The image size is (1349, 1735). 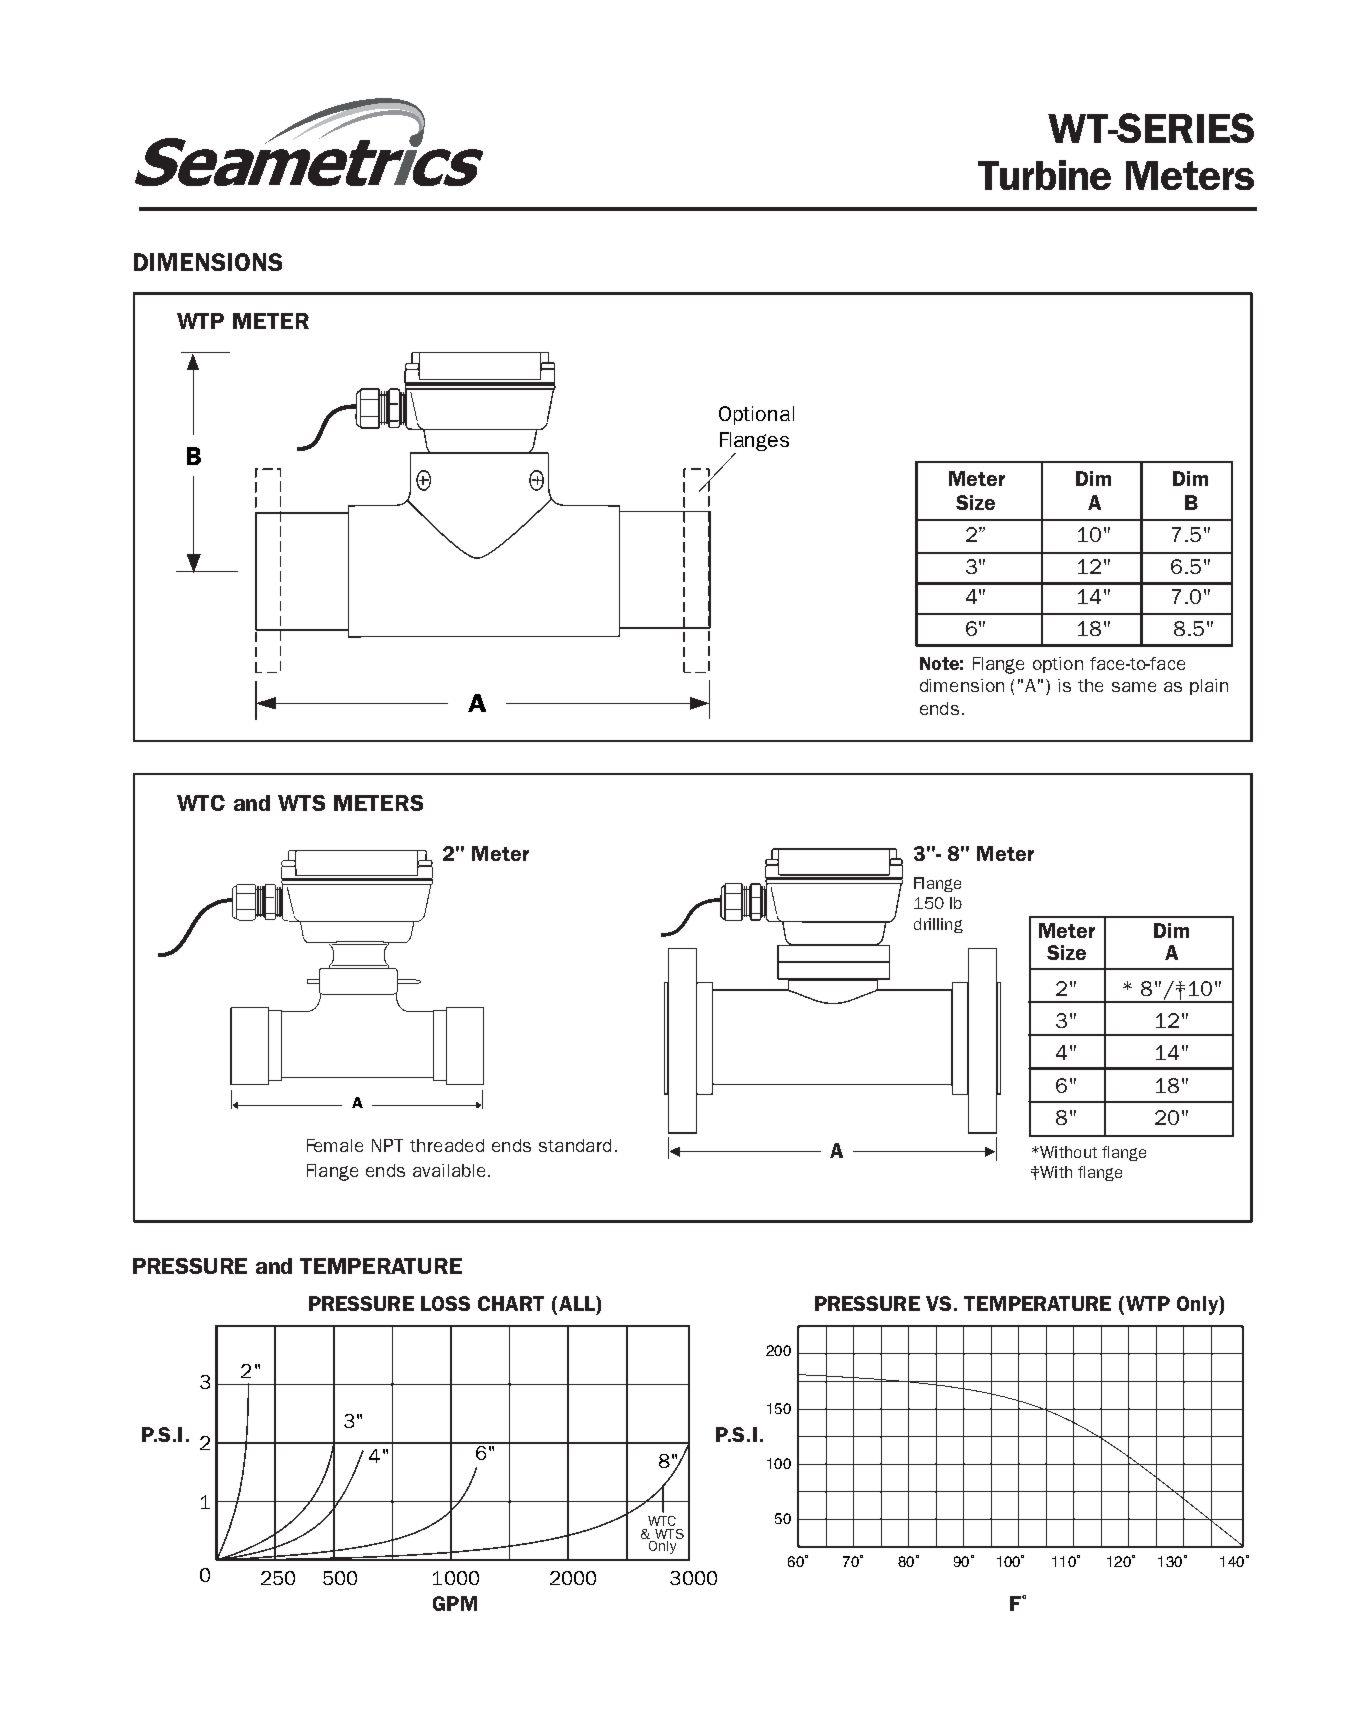 What do you see at coordinates (938, 925) in the image?
I see `drilling` at bounding box center [938, 925].
